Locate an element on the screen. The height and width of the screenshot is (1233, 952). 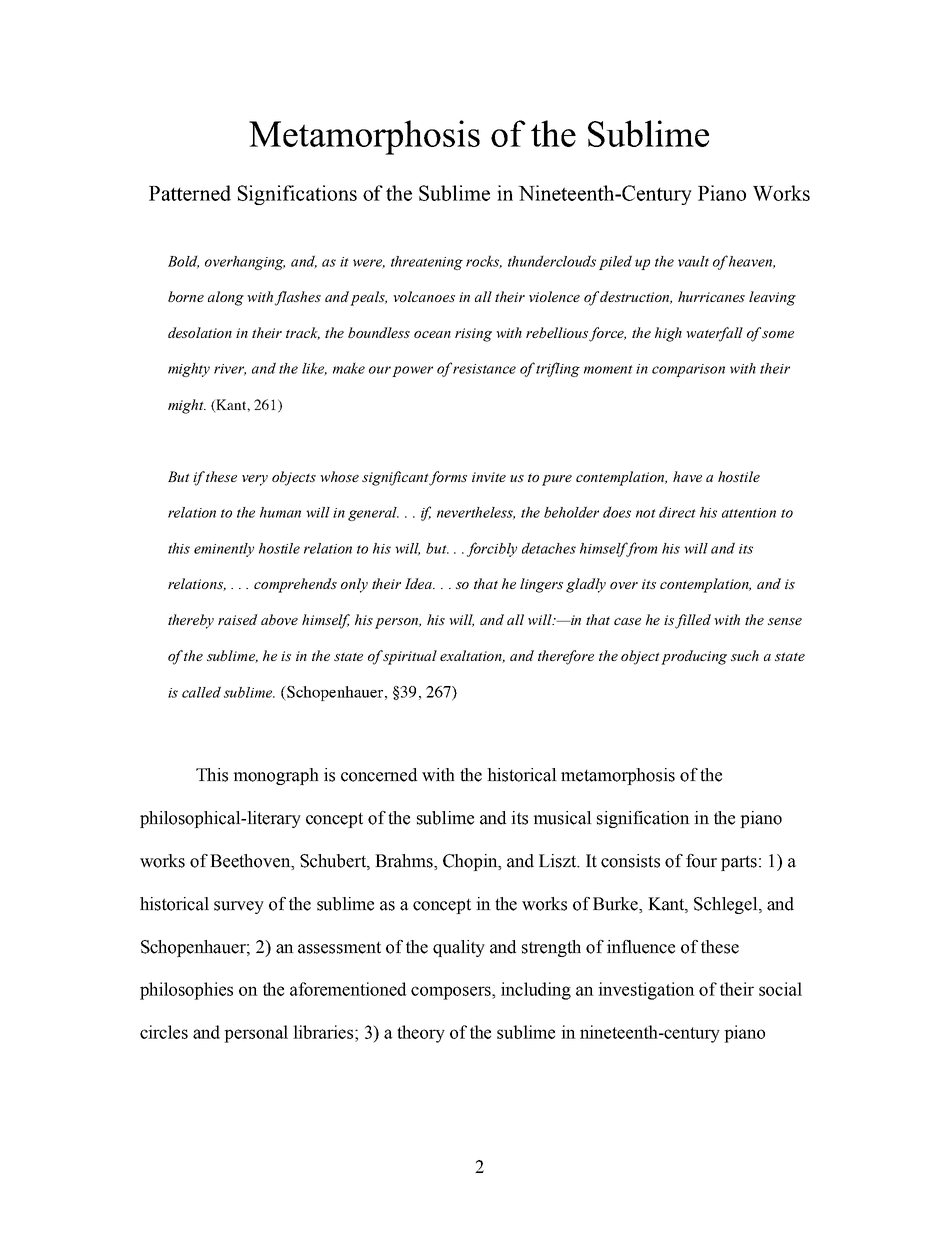
rocks is located at coordinates (484, 262).
